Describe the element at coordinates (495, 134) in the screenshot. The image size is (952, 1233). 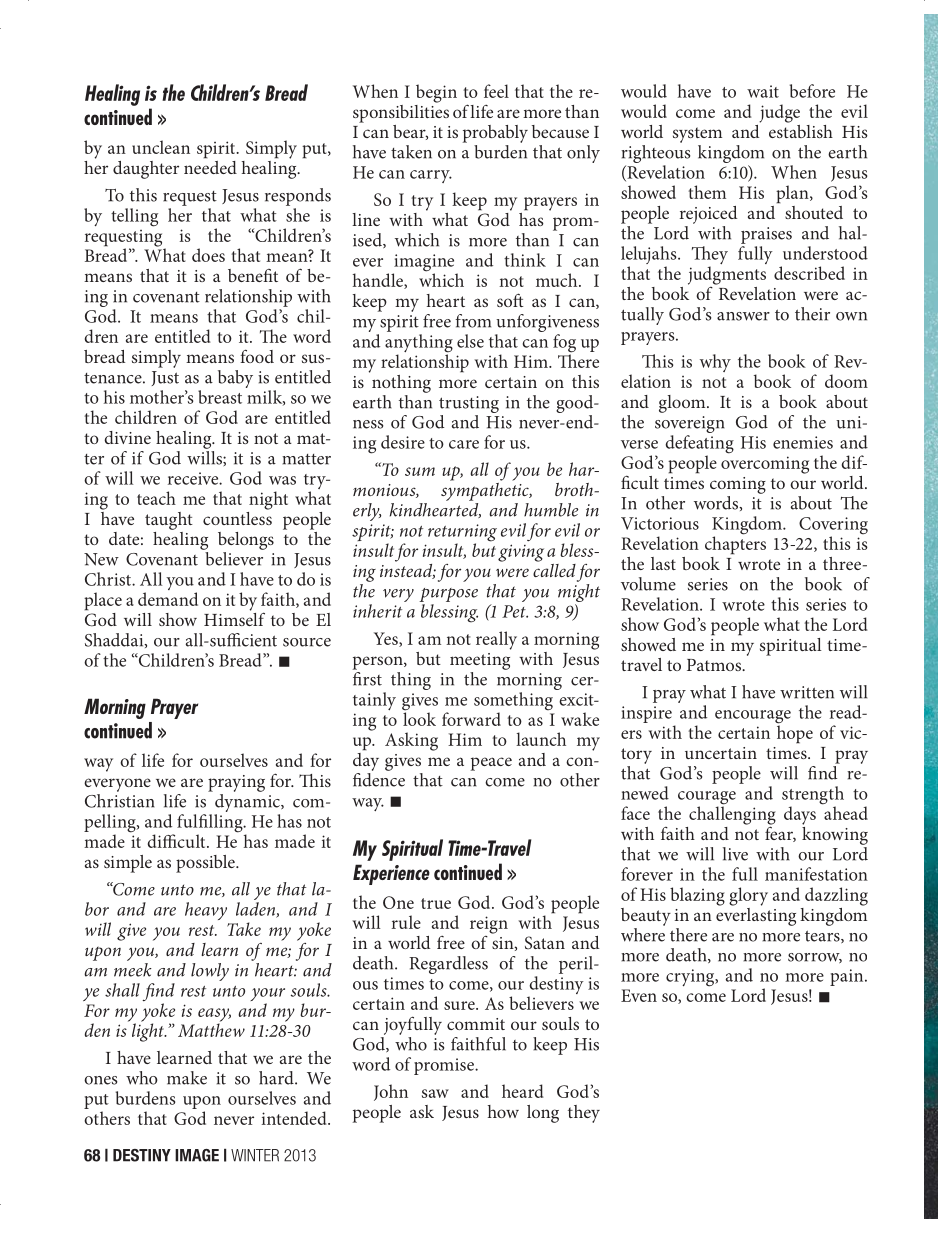
I see `probably` at that location.
